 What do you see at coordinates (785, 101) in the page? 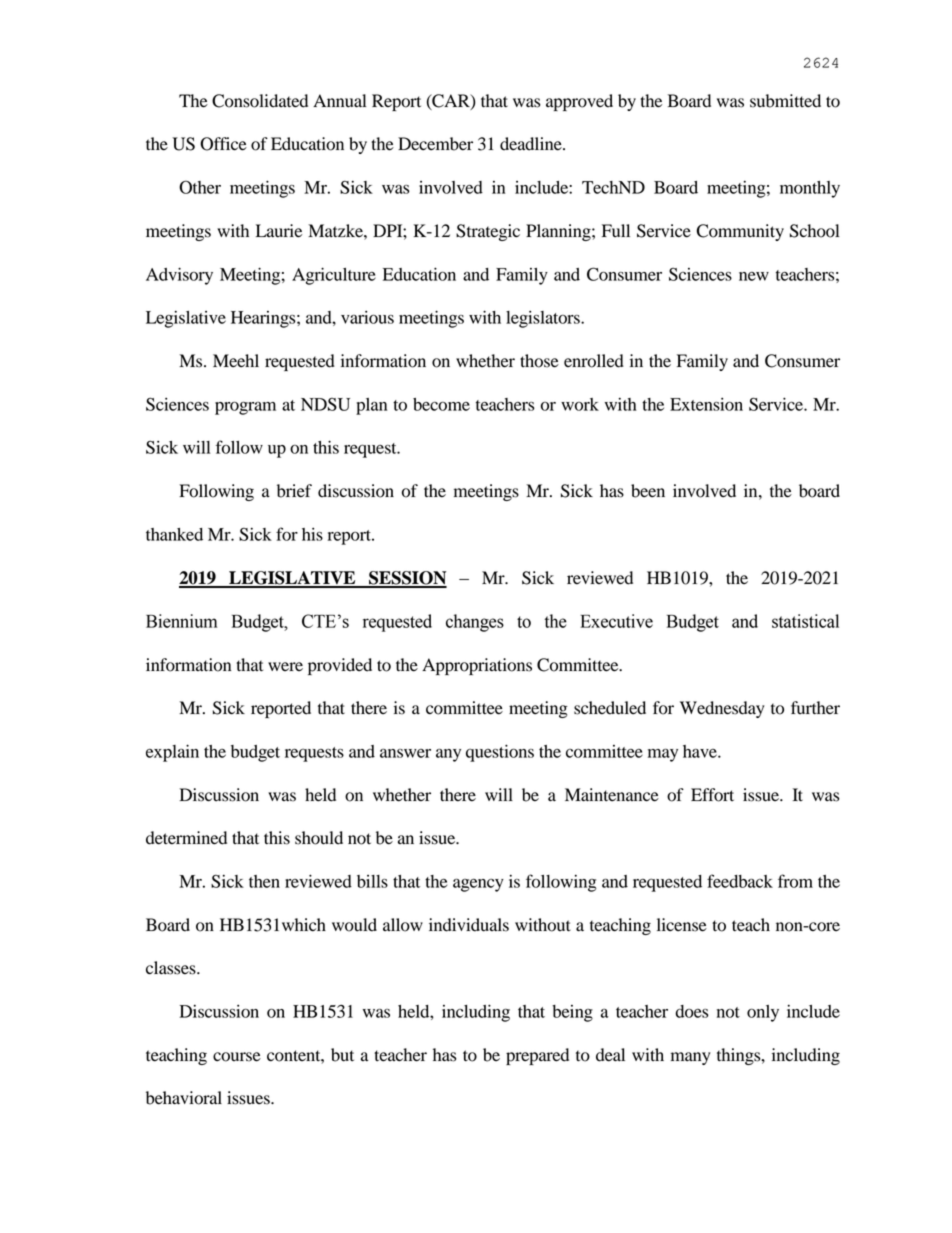
I see `submitted` at bounding box center [785, 101].
